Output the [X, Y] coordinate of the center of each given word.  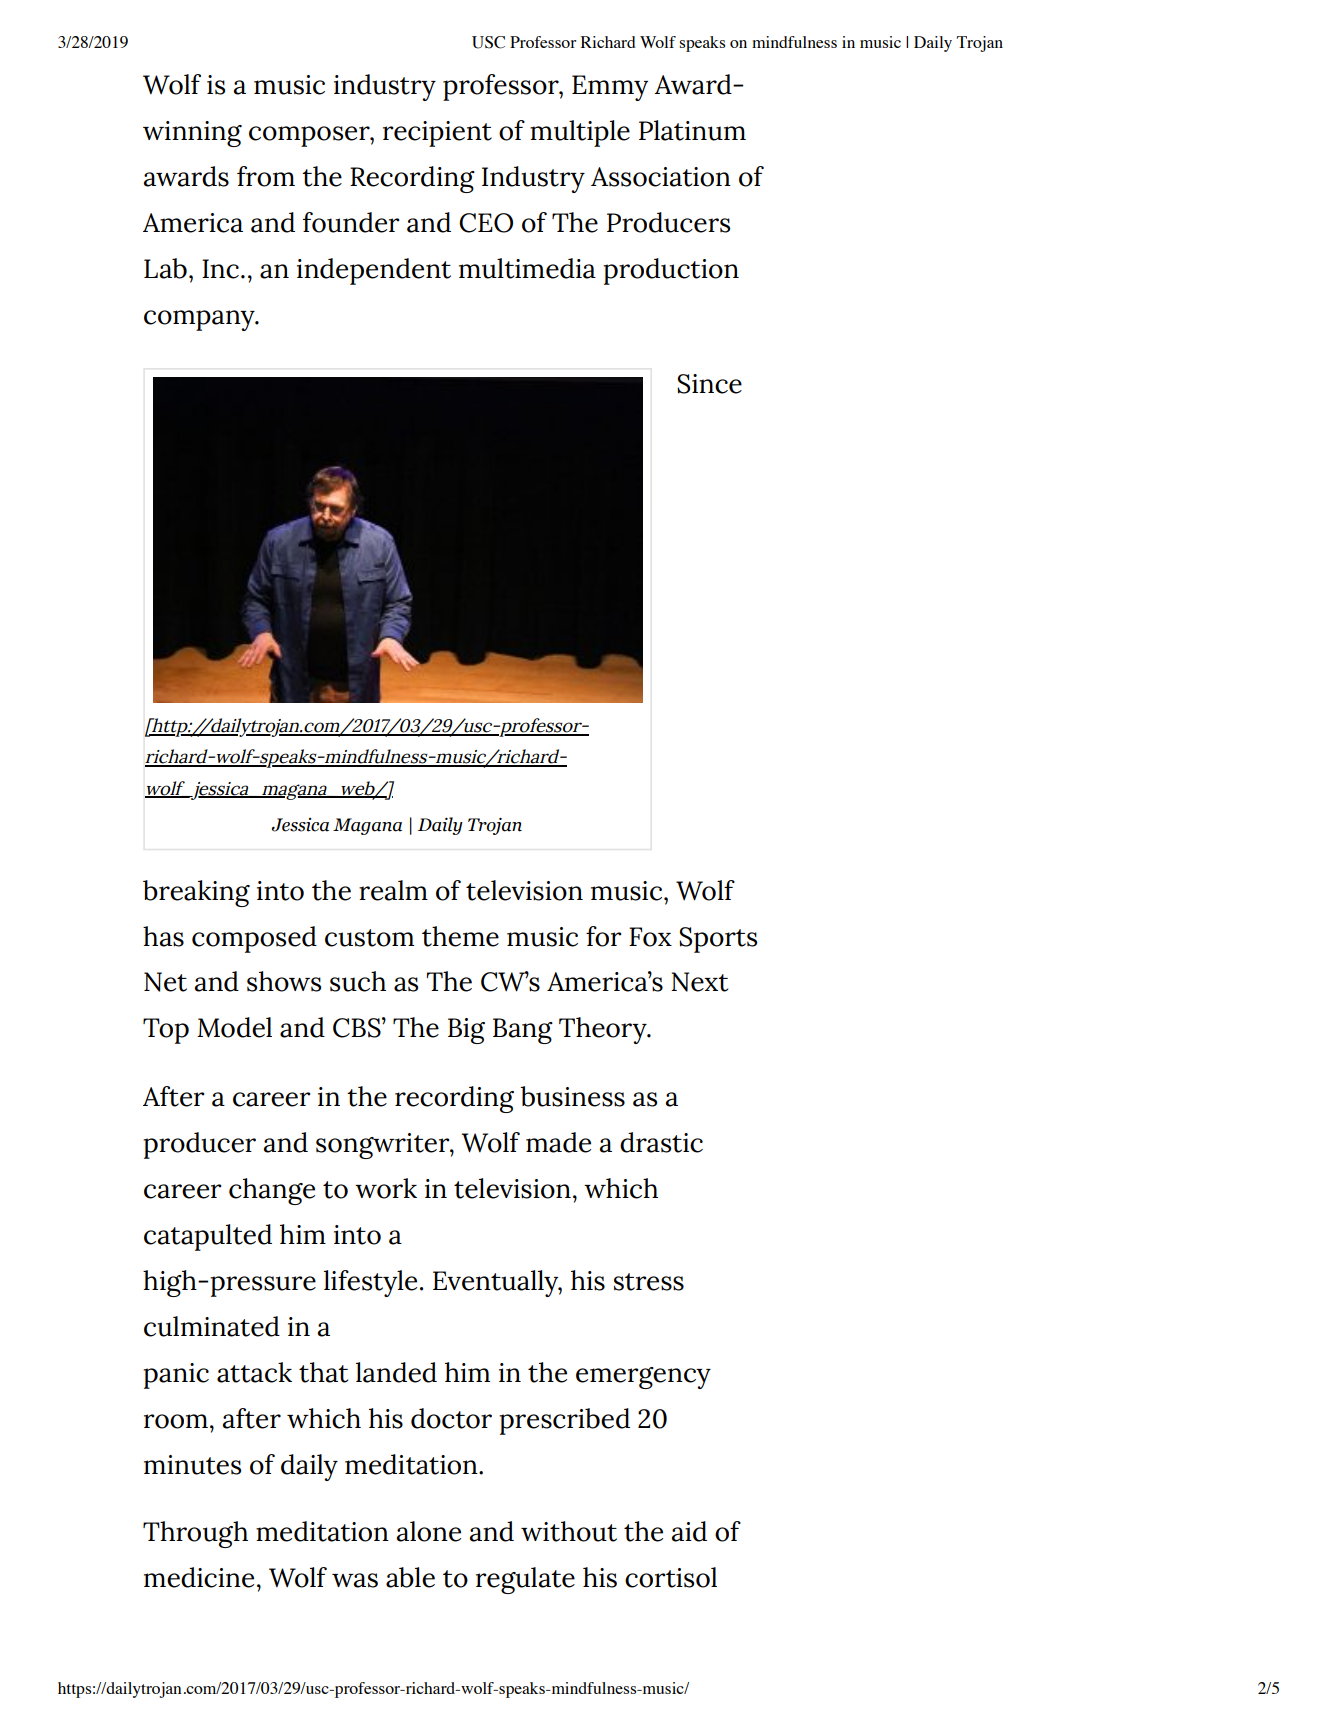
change [272, 1191]
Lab [165, 268]
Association [661, 177]
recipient [437, 134]
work [386, 1188]
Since [709, 384]
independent [374, 271]
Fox [650, 937]
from [266, 176]
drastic [661, 1142]
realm [393, 890]
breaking [196, 893]
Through [195, 1534]
